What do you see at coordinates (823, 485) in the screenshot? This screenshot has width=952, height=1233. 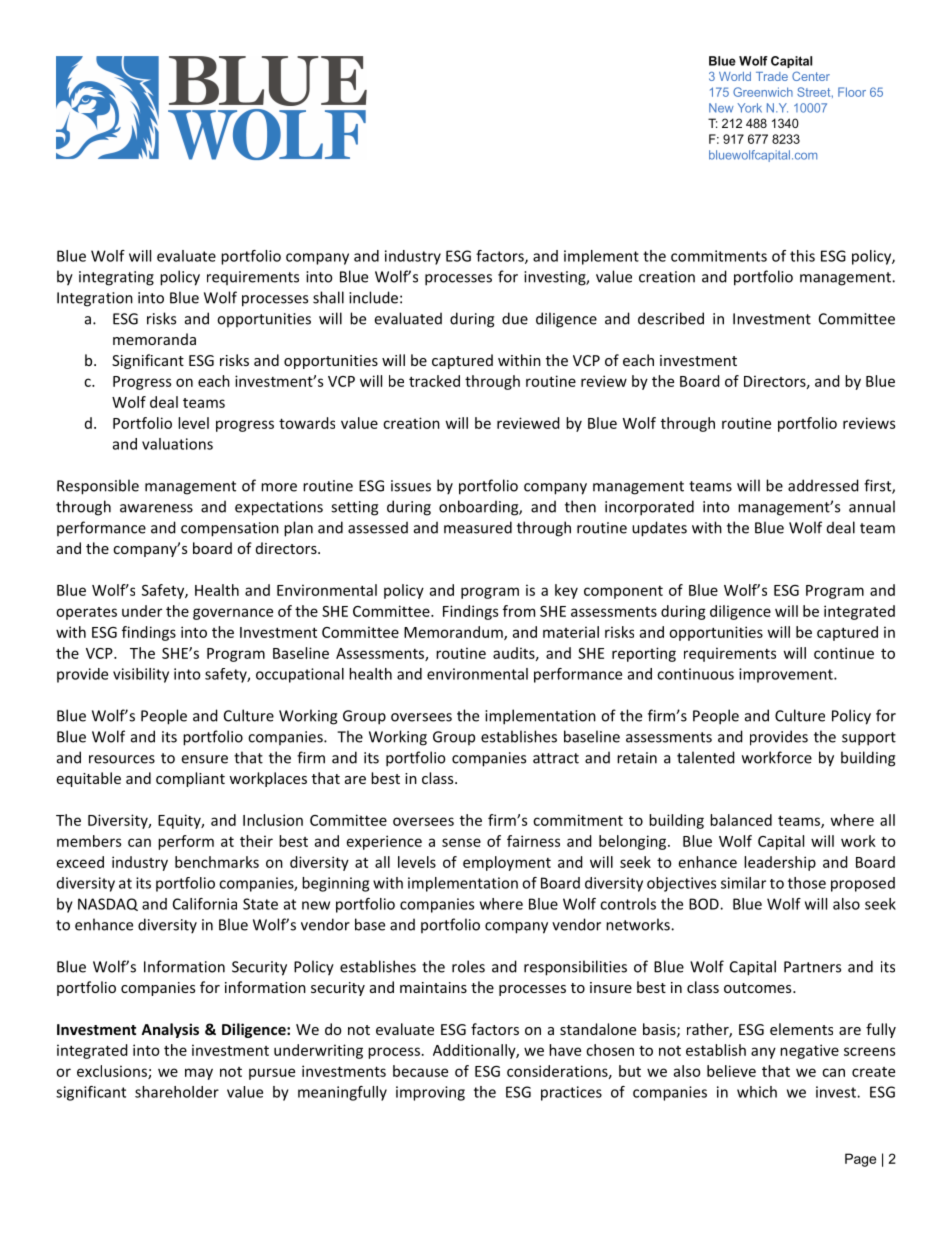 I see `addressed` at bounding box center [823, 485].
